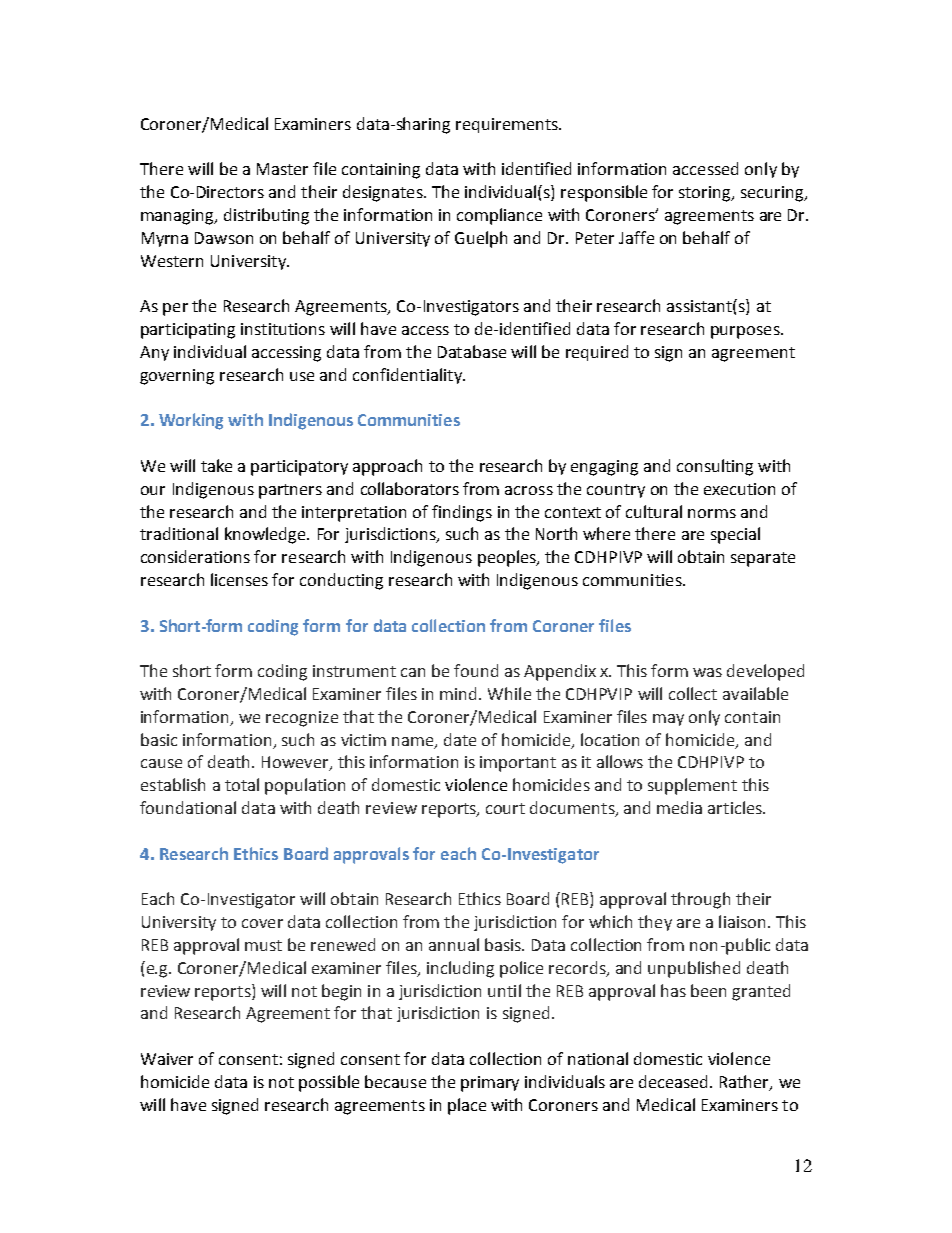 This page has width=952, height=1233. I want to click on storing, so click(706, 194).
